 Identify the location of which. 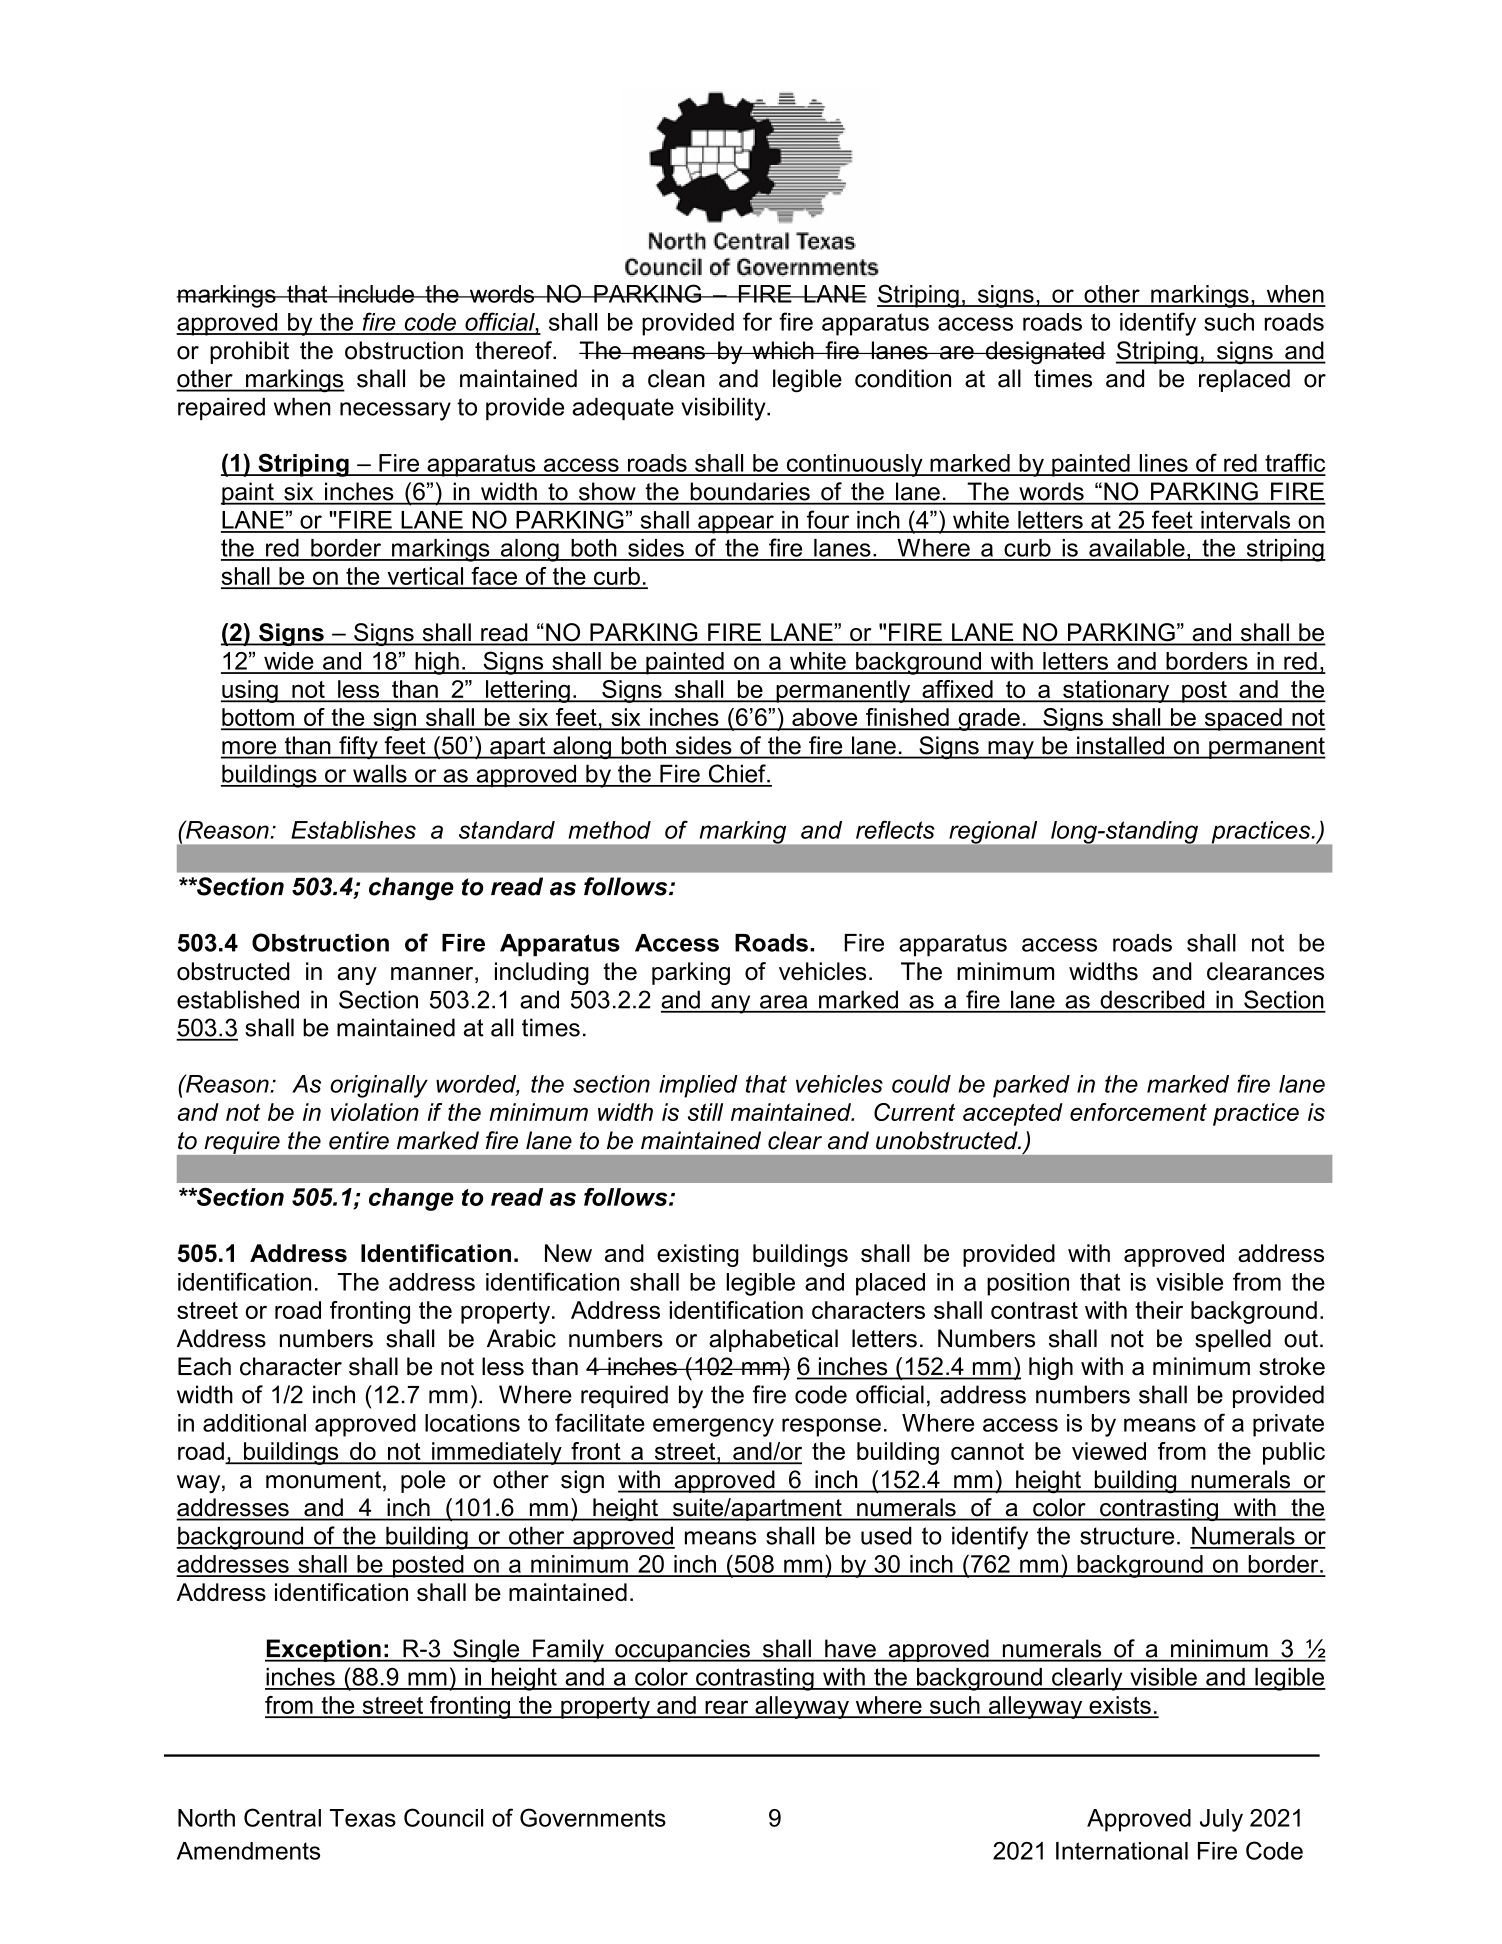
(783, 350).
